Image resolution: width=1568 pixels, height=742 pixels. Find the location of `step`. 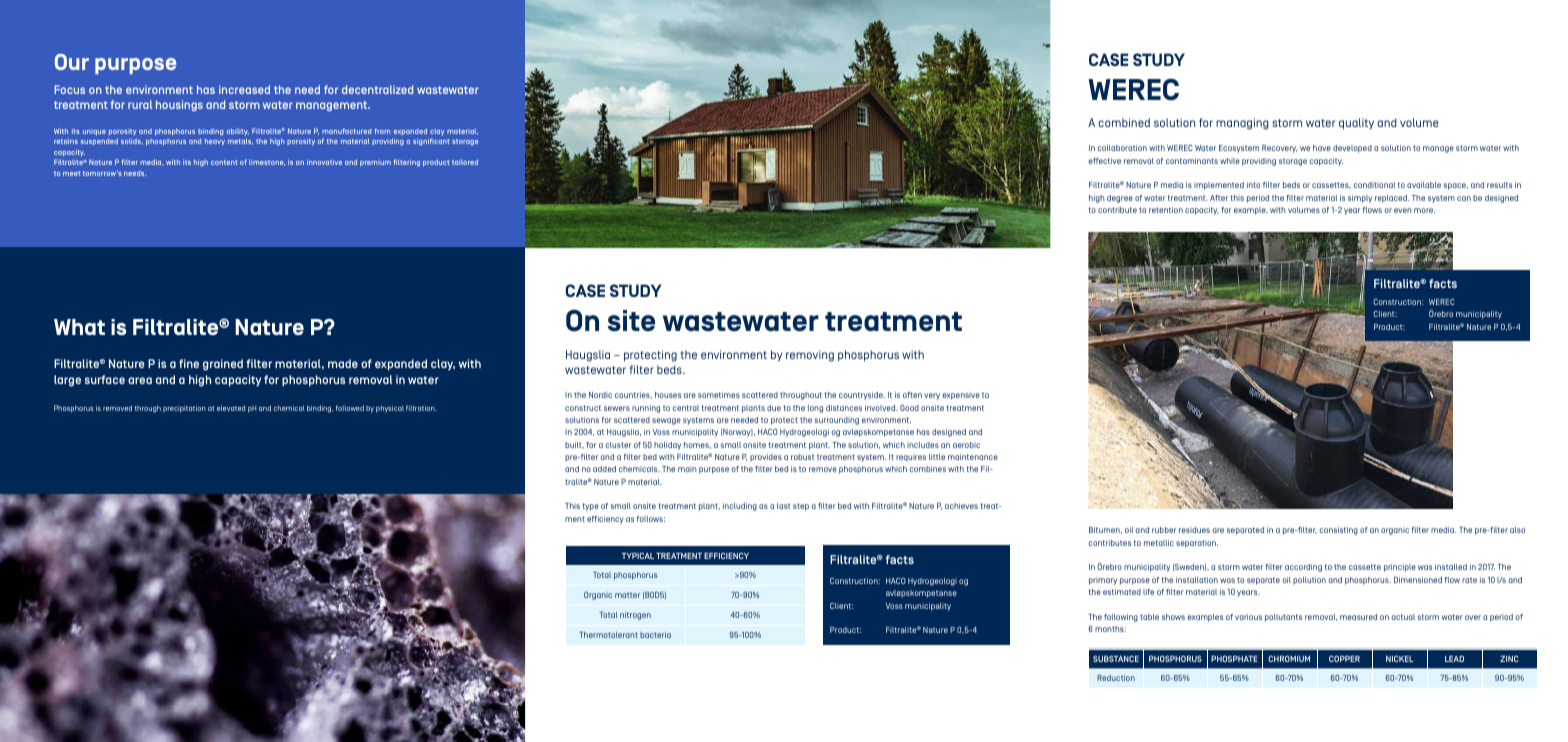

step is located at coordinates (801, 507).
